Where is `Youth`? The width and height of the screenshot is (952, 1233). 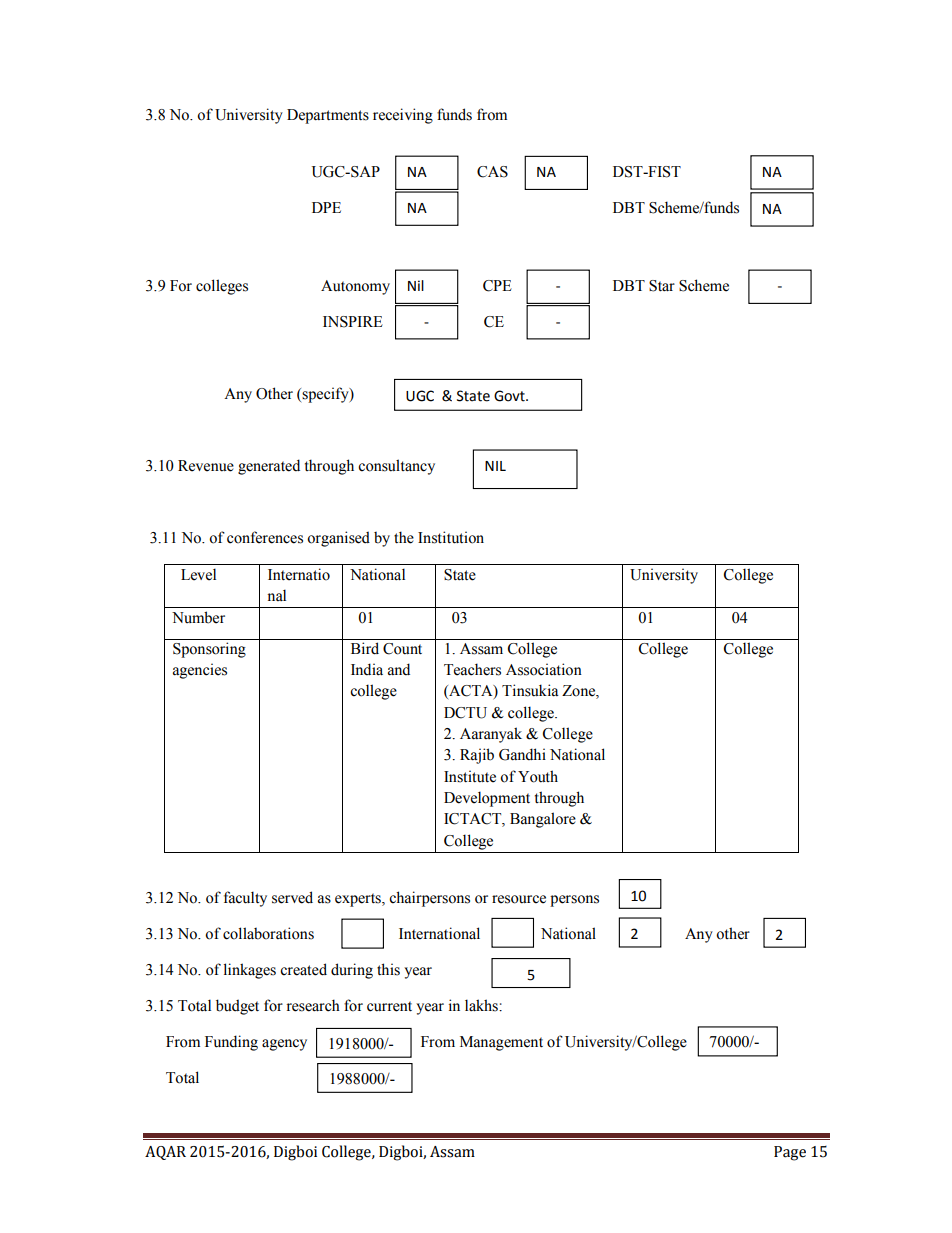 Youth is located at coordinates (538, 776).
